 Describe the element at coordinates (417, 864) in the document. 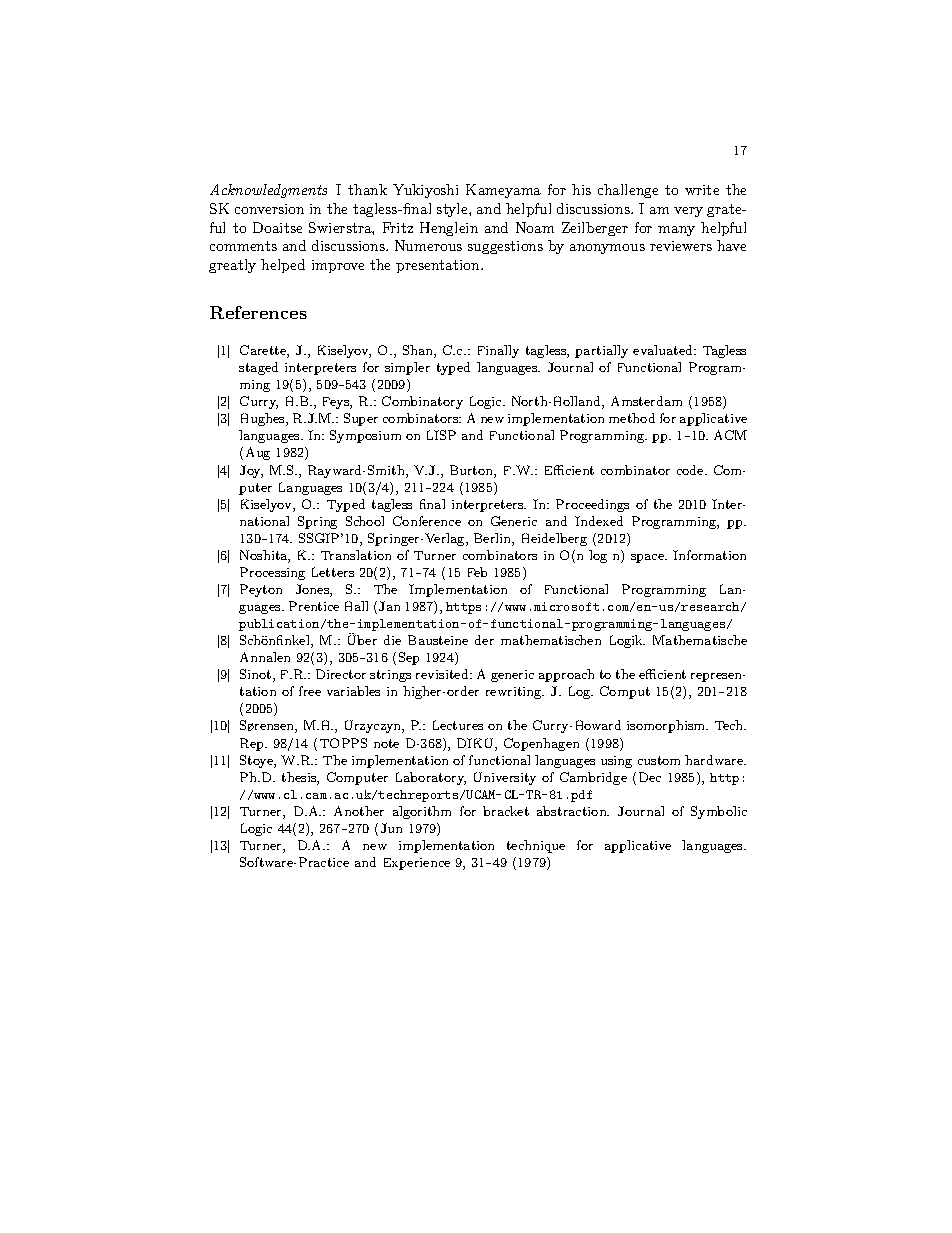

I see `Experience` at that location.
